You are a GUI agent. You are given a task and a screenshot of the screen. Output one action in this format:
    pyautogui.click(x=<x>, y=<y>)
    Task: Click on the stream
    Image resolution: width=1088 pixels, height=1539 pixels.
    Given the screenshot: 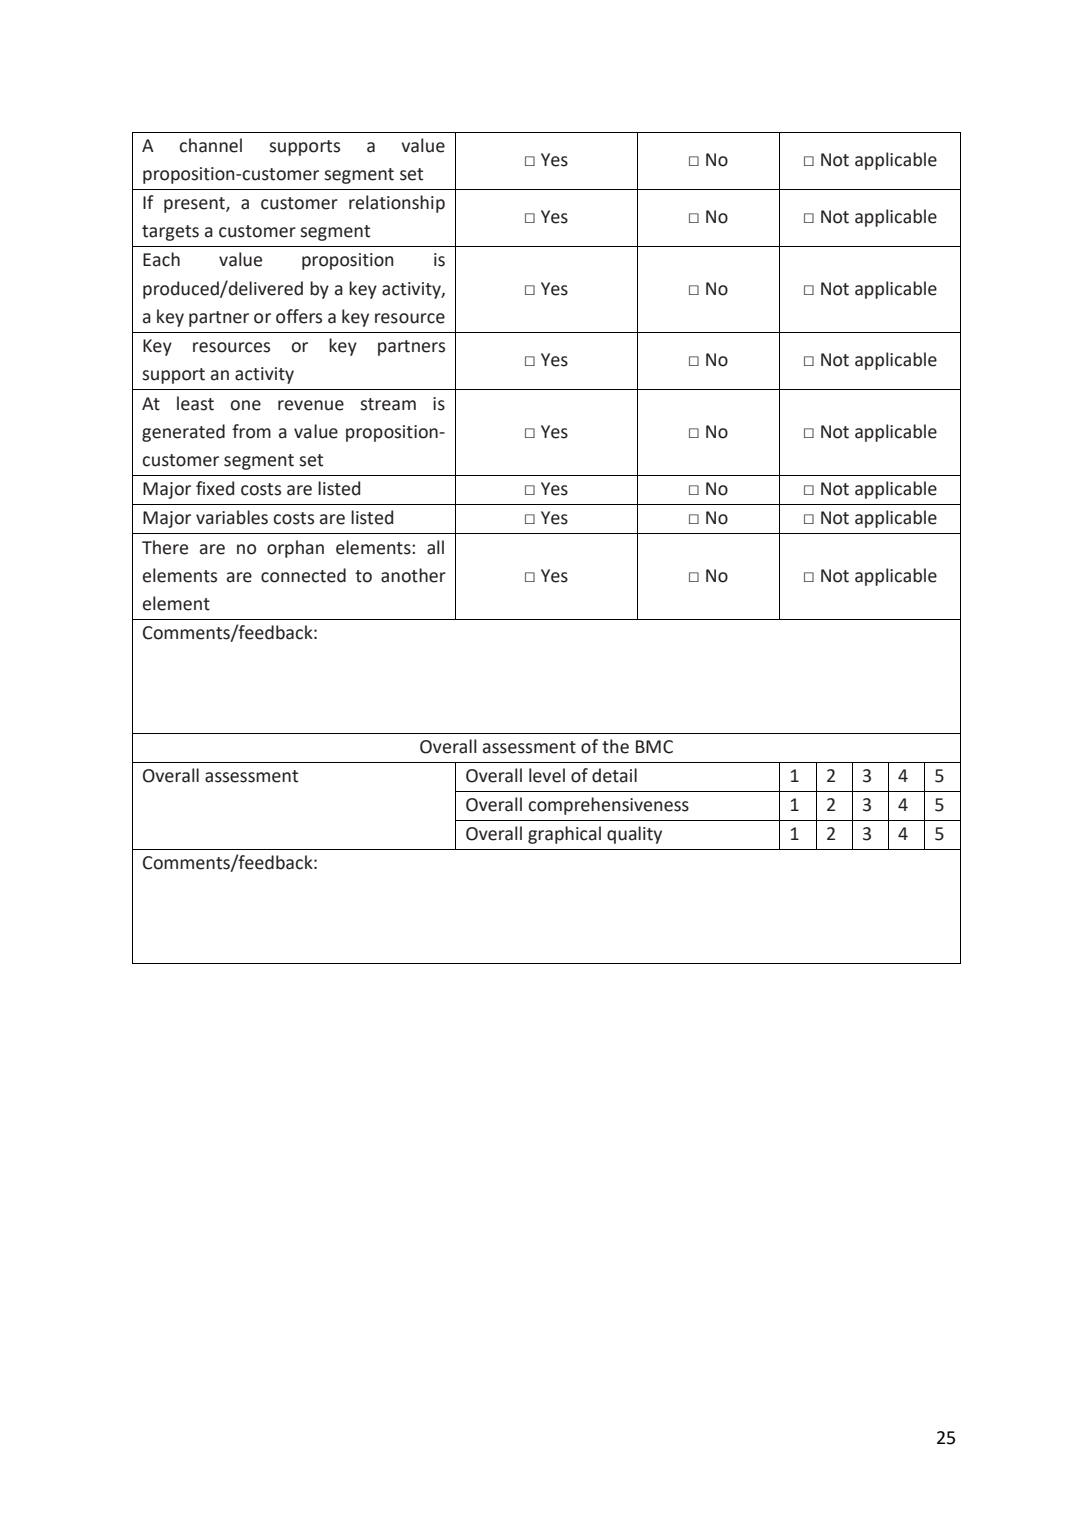 What is the action you would take?
    pyautogui.click(x=388, y=404)
